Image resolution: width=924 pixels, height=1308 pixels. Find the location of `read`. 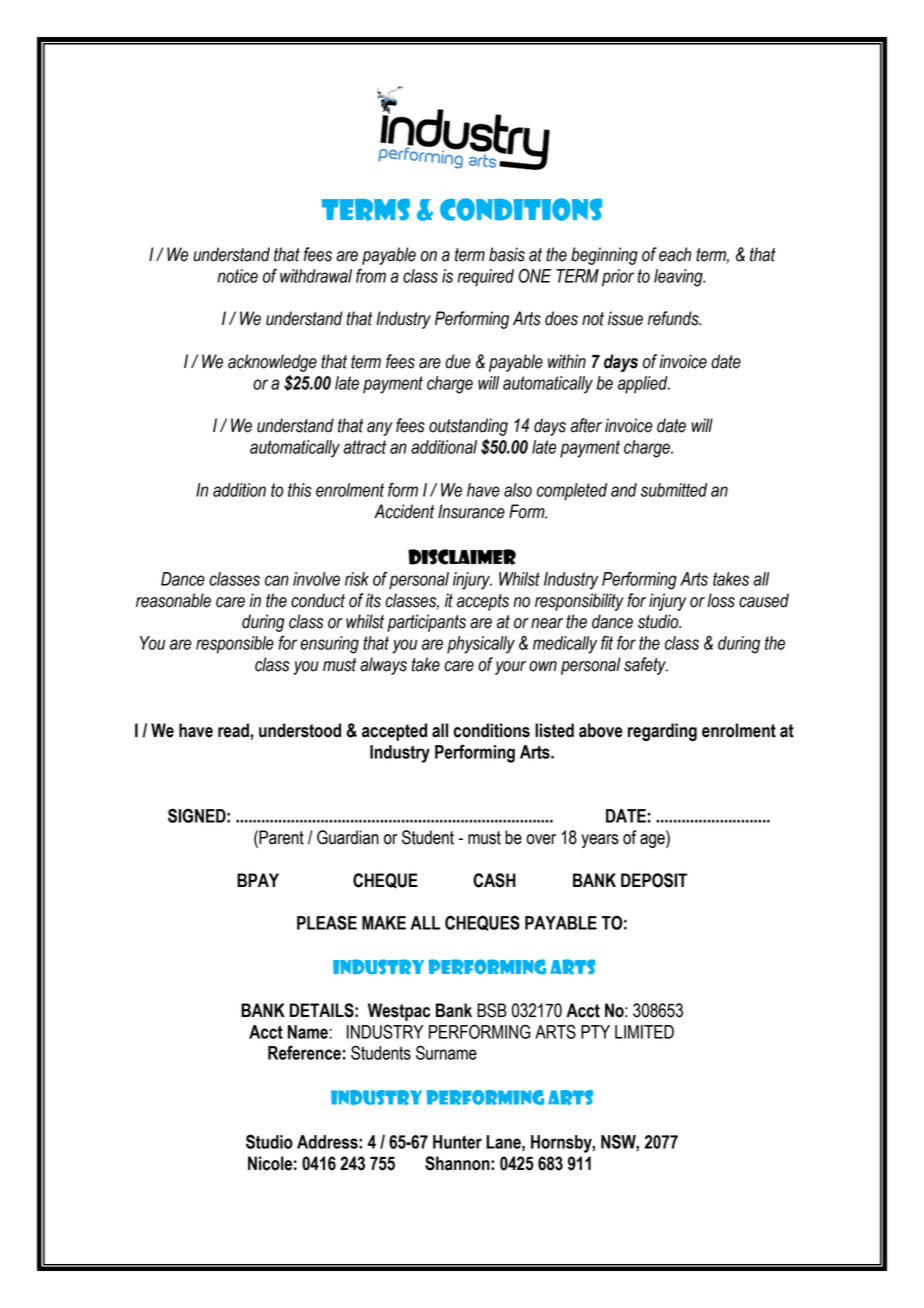

read is located at coordinates (233, 730).
